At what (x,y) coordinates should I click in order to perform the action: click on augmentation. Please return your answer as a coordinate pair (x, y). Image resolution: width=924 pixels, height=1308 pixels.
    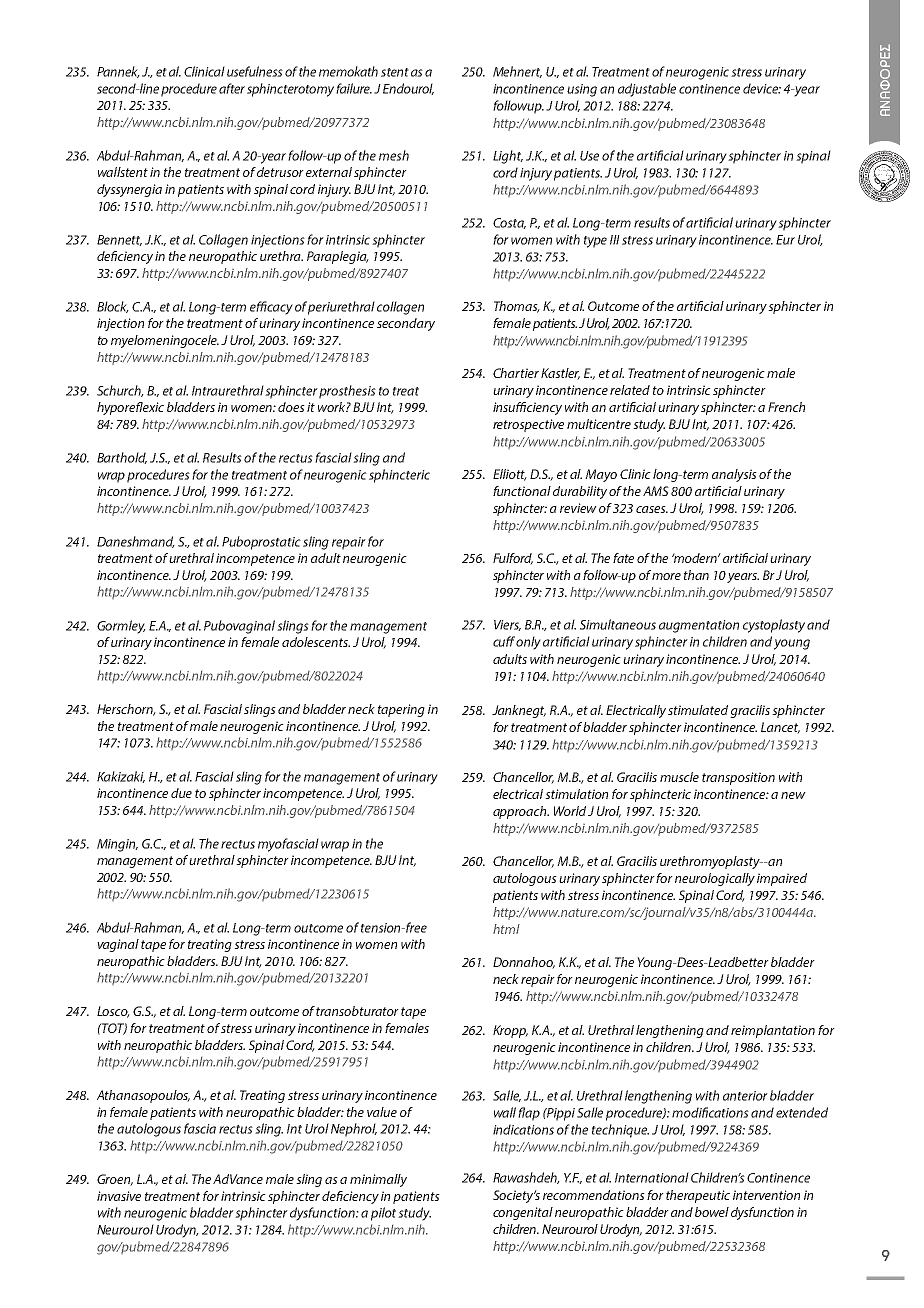
    Looking at the image, I should click on (699, 626).
